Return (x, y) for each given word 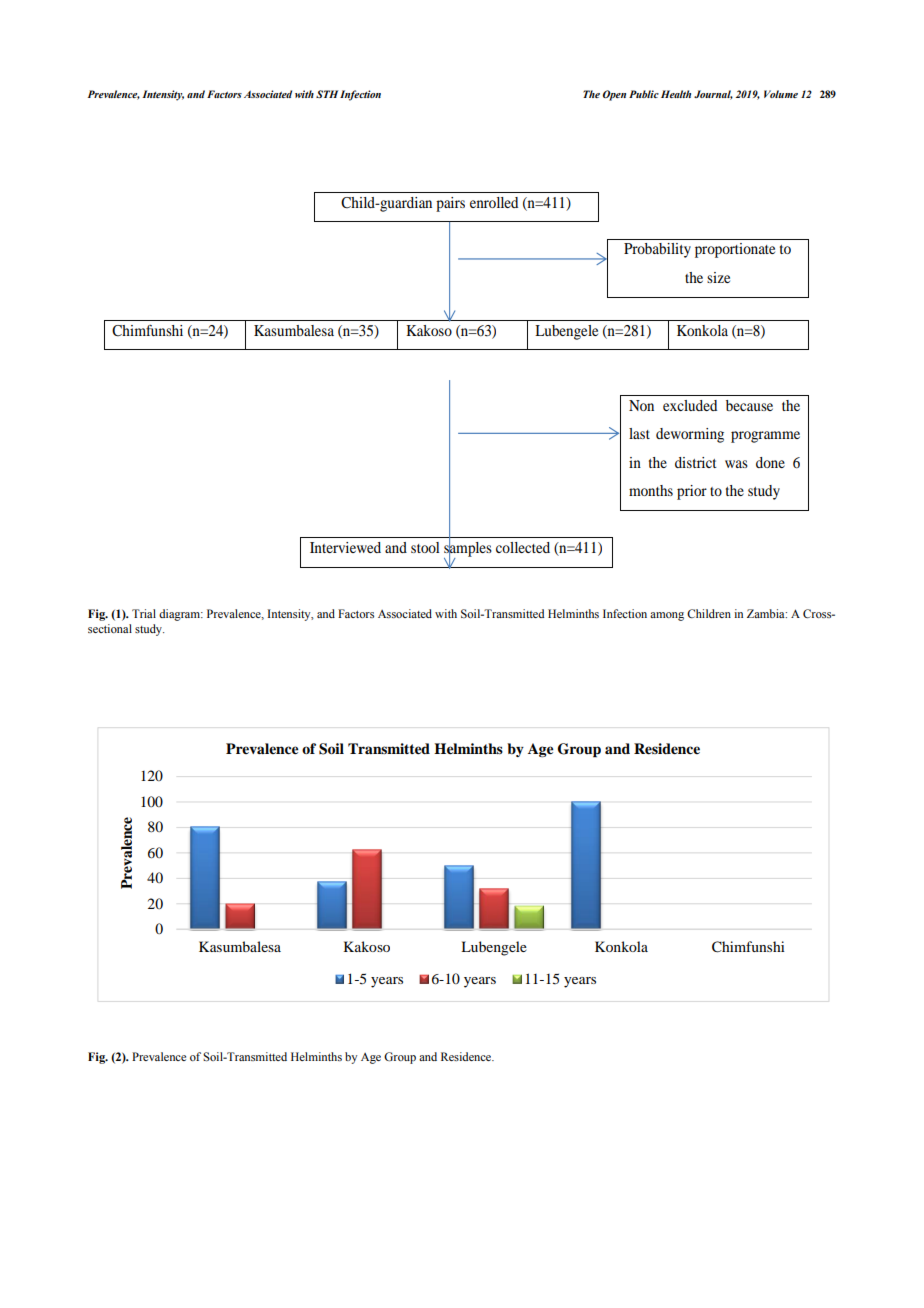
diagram (180, 615)
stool (425, 547)
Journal (713, 95)
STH (327, 94)
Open (614, 95)
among (667, 616)
